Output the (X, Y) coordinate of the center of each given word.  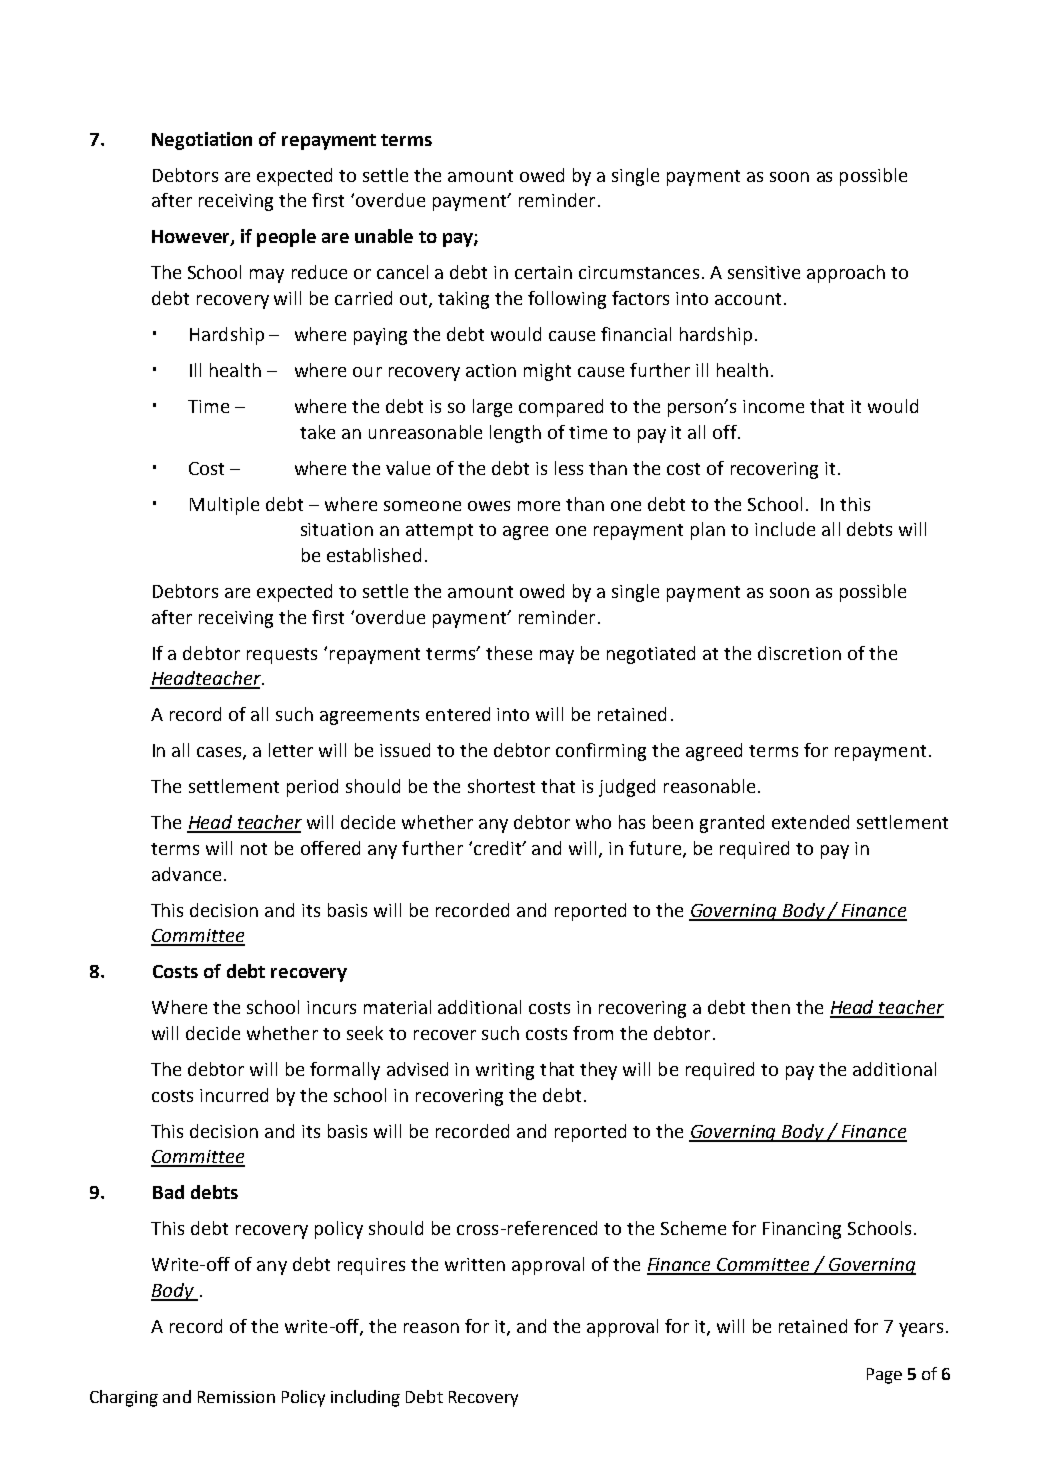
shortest (501, 786)
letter (291, 750)
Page (884, 1376)
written (475, 1264)
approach (846, 274)
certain (543, 272)
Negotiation (202, 141)
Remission (236, 1397)
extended (810, 822)
